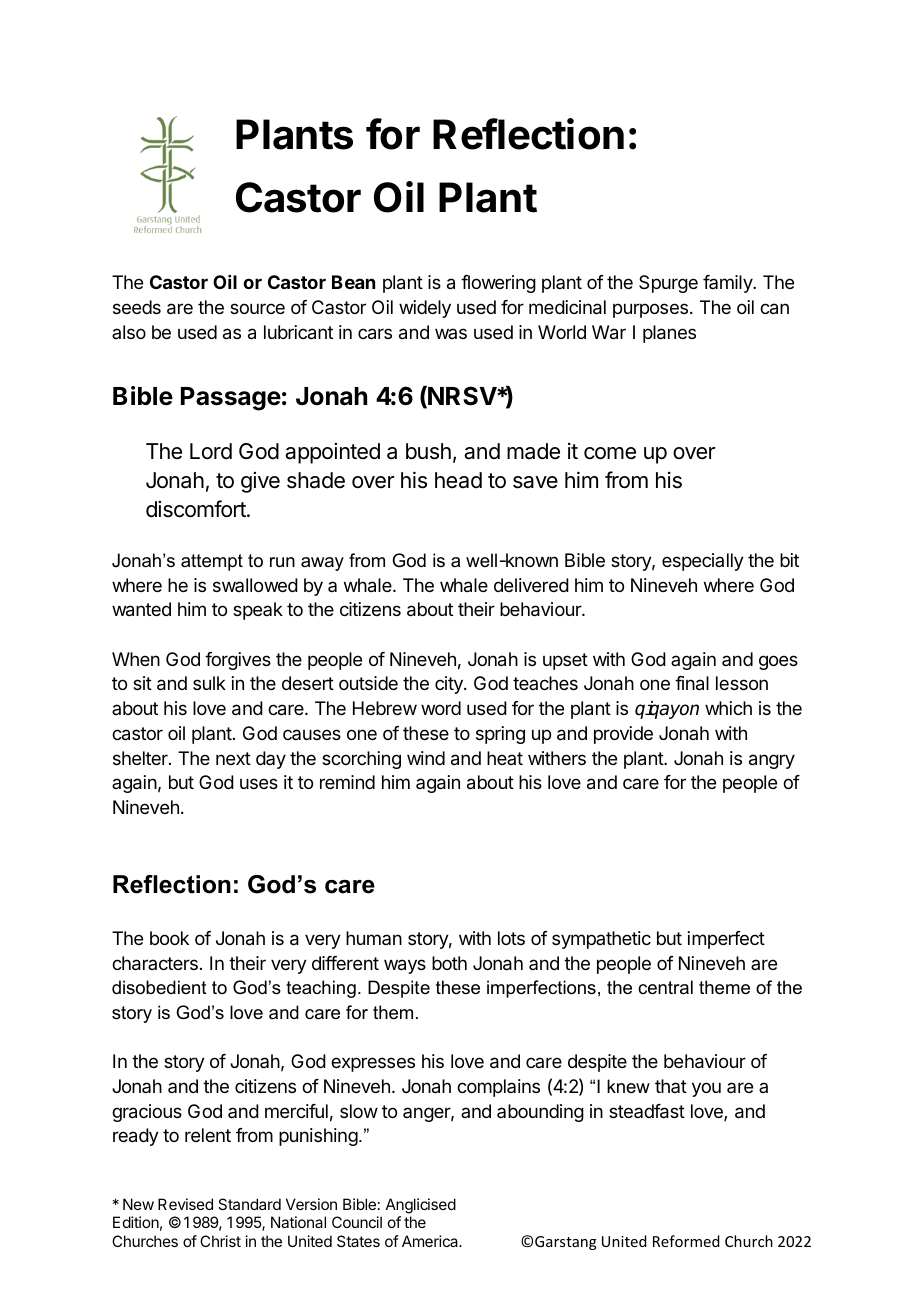  What do you see at coordinates (728, 284) in the document?
I see `family` at bounding box center [728, 284].
